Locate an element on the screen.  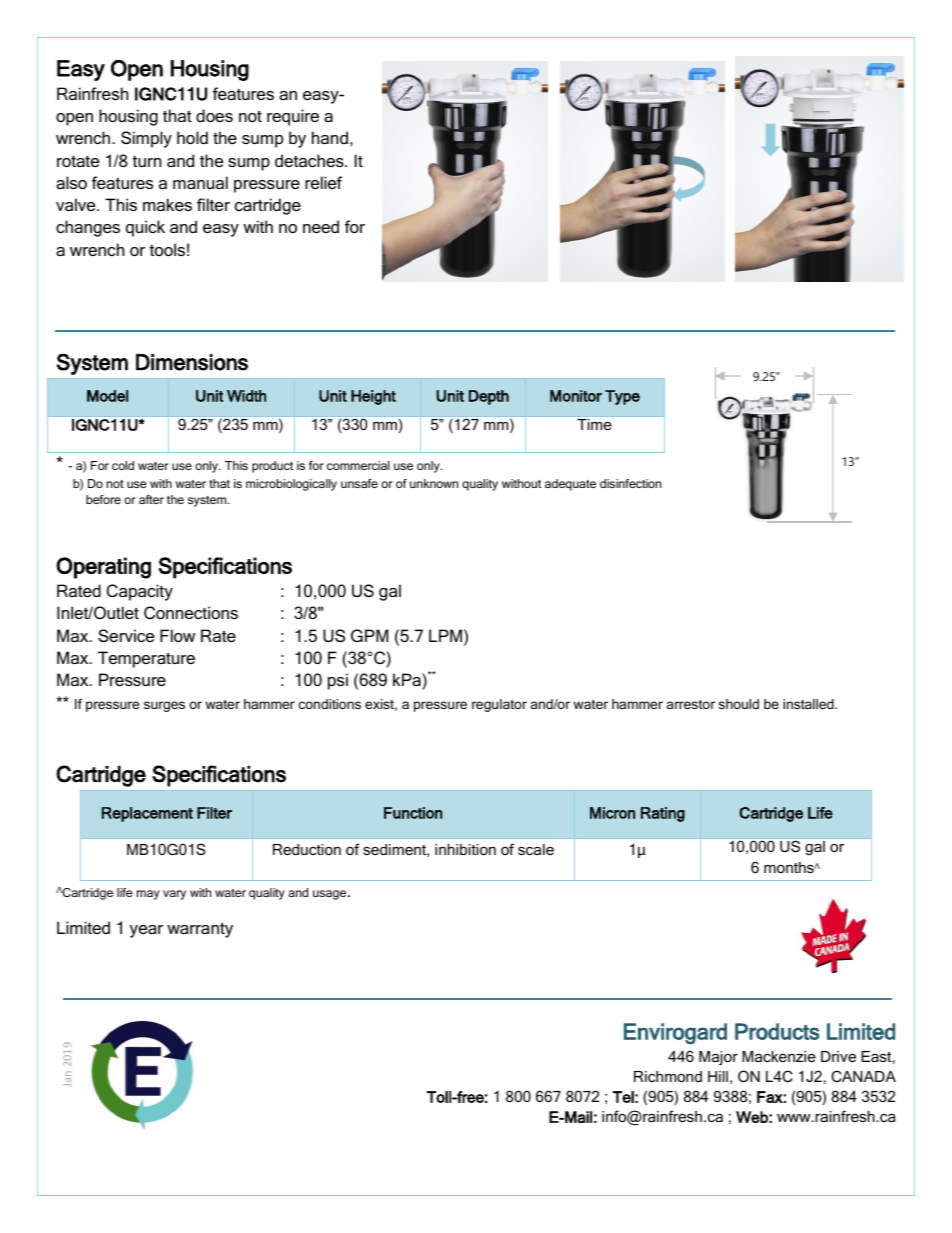
disinfection is located at coordinates (630, 483).
